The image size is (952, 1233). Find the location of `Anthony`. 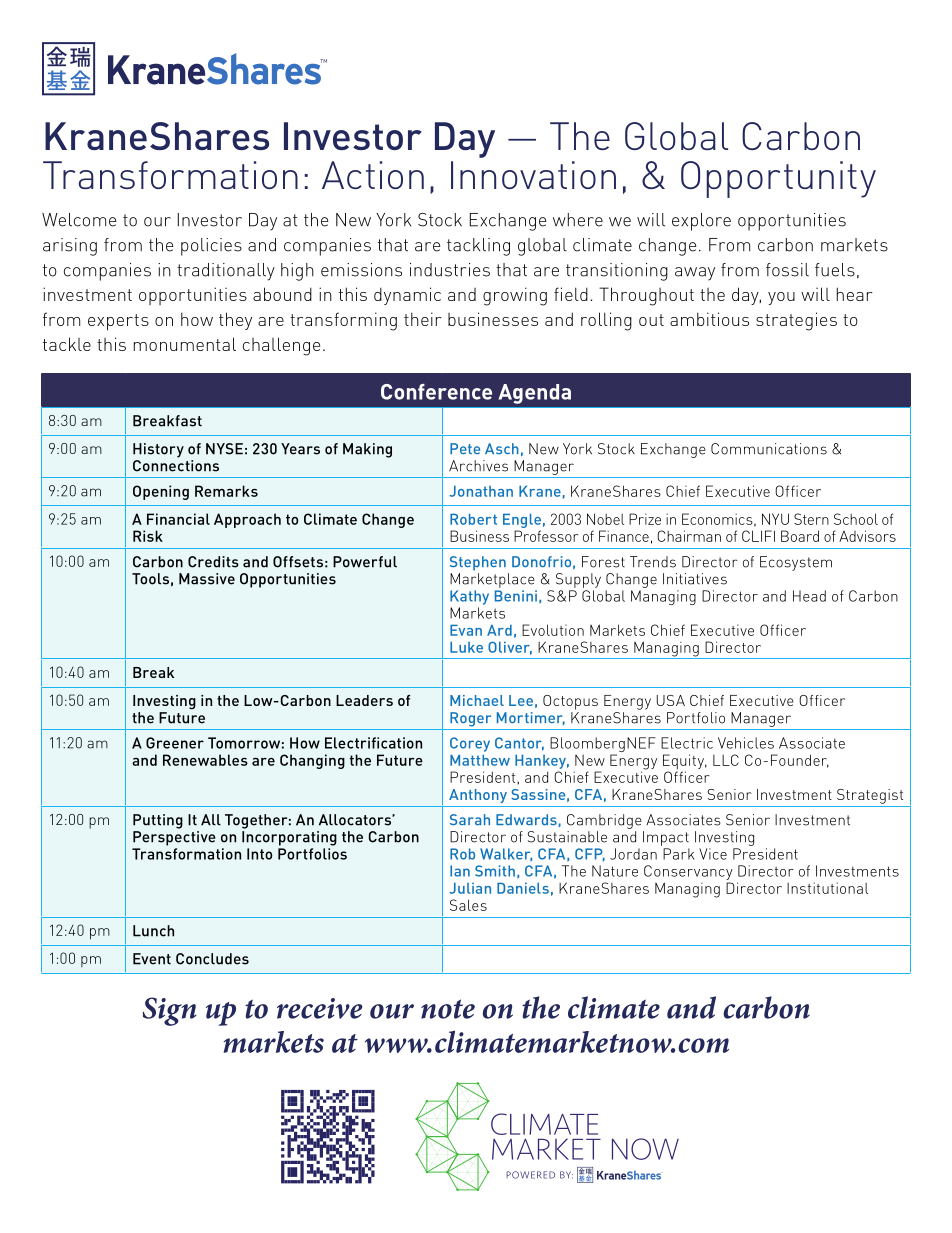

Anthony is located at coordinates (478, 796).
